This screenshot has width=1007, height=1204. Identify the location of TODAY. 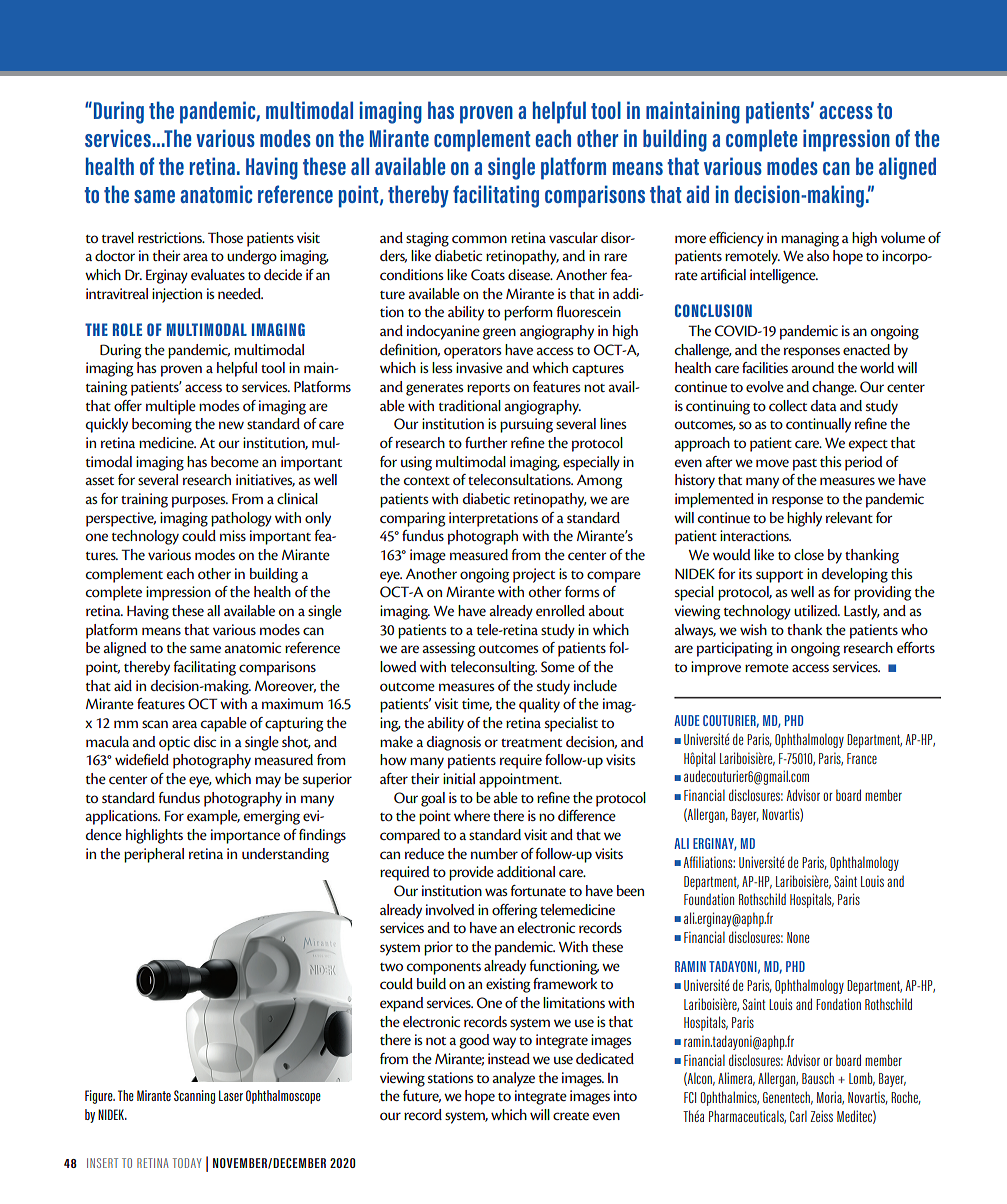
(187, 1163).
